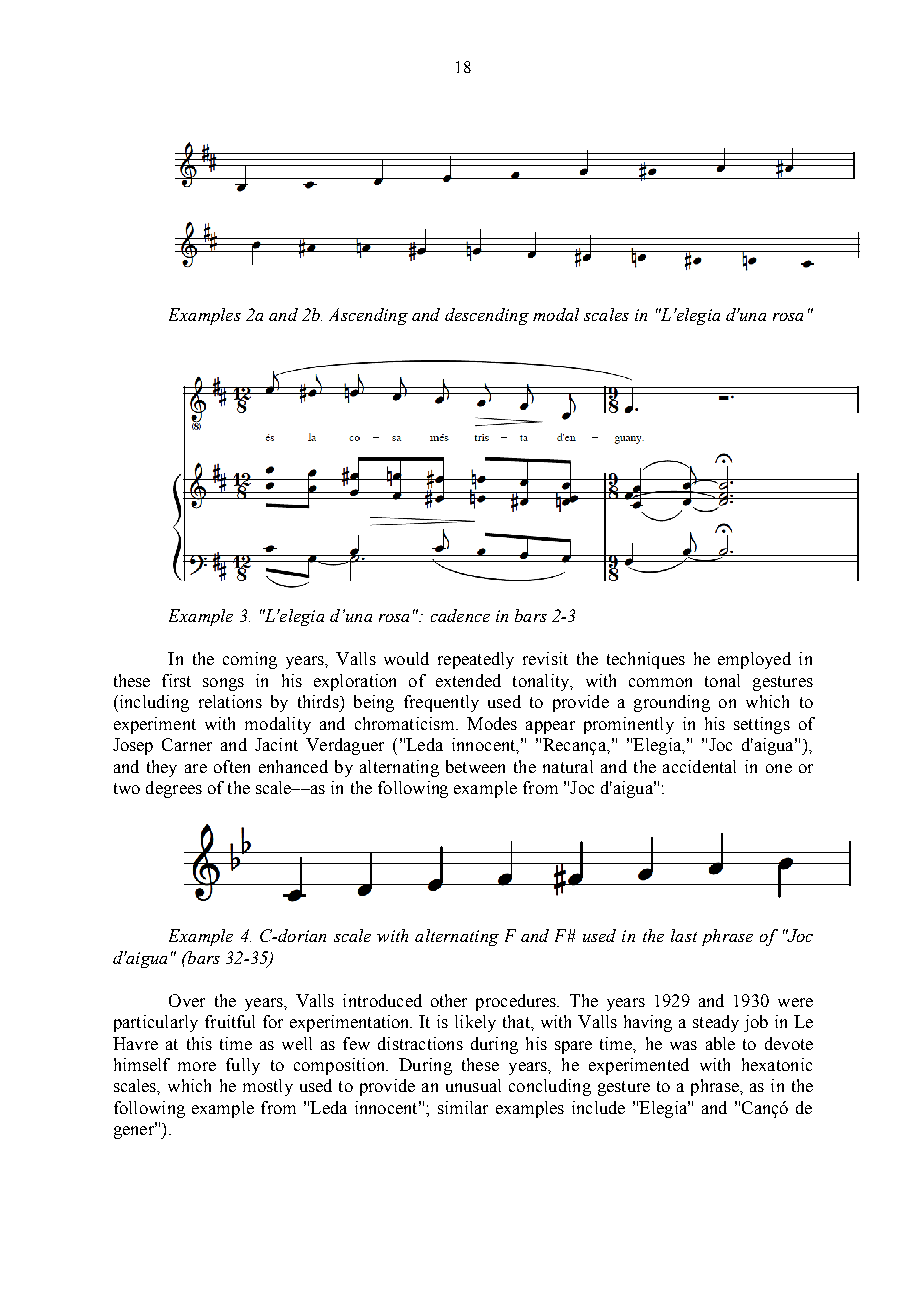 The image size is (924, 1308). I want to click on last, so click(684, 935).
